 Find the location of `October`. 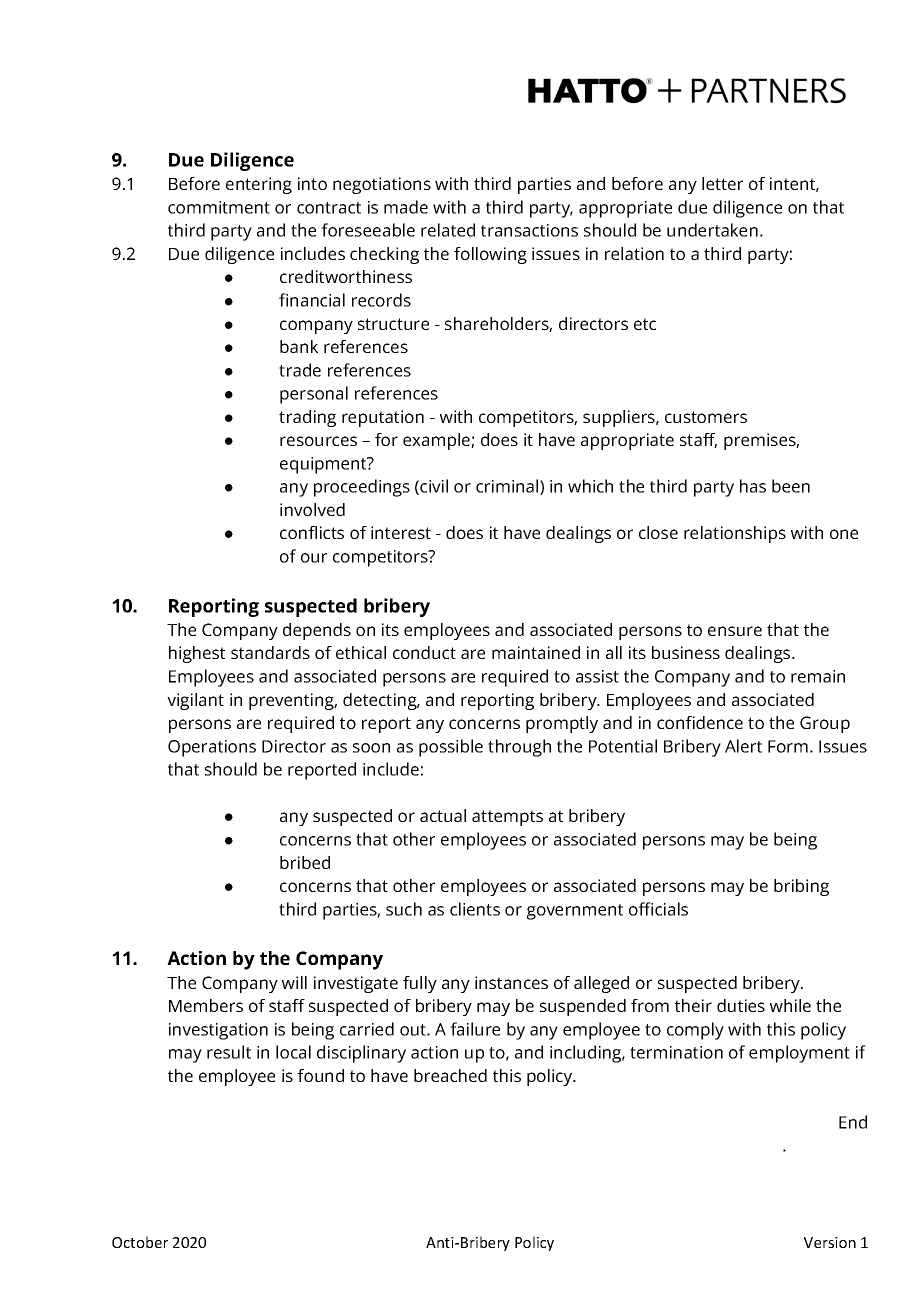

October is located at coordinates (140, 1242).
